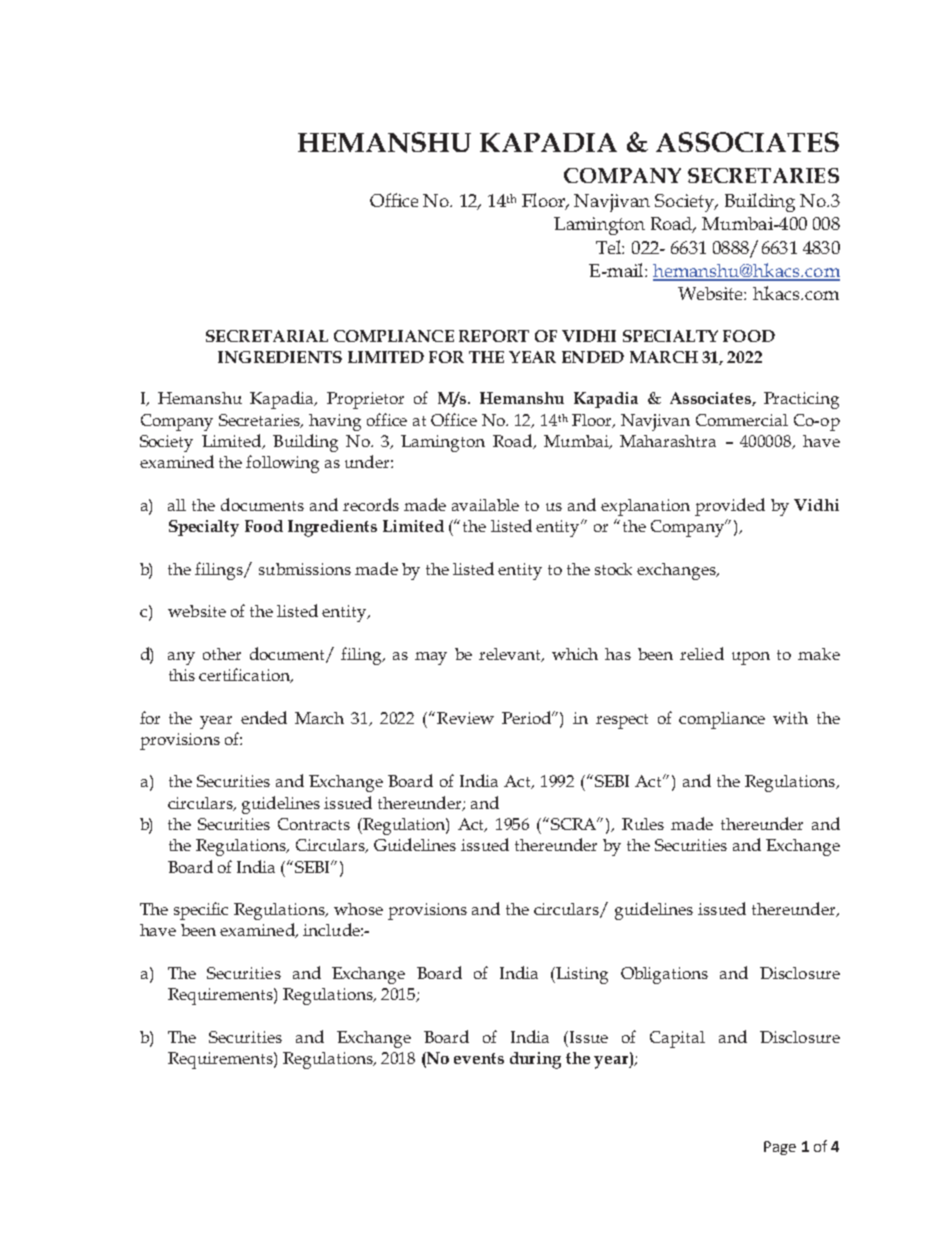 Image resolution: width=952 pixels, height=1233 pixels. Describe the element at coordinates (582, 975) in the screenshot. I see `Listing` at that location.
